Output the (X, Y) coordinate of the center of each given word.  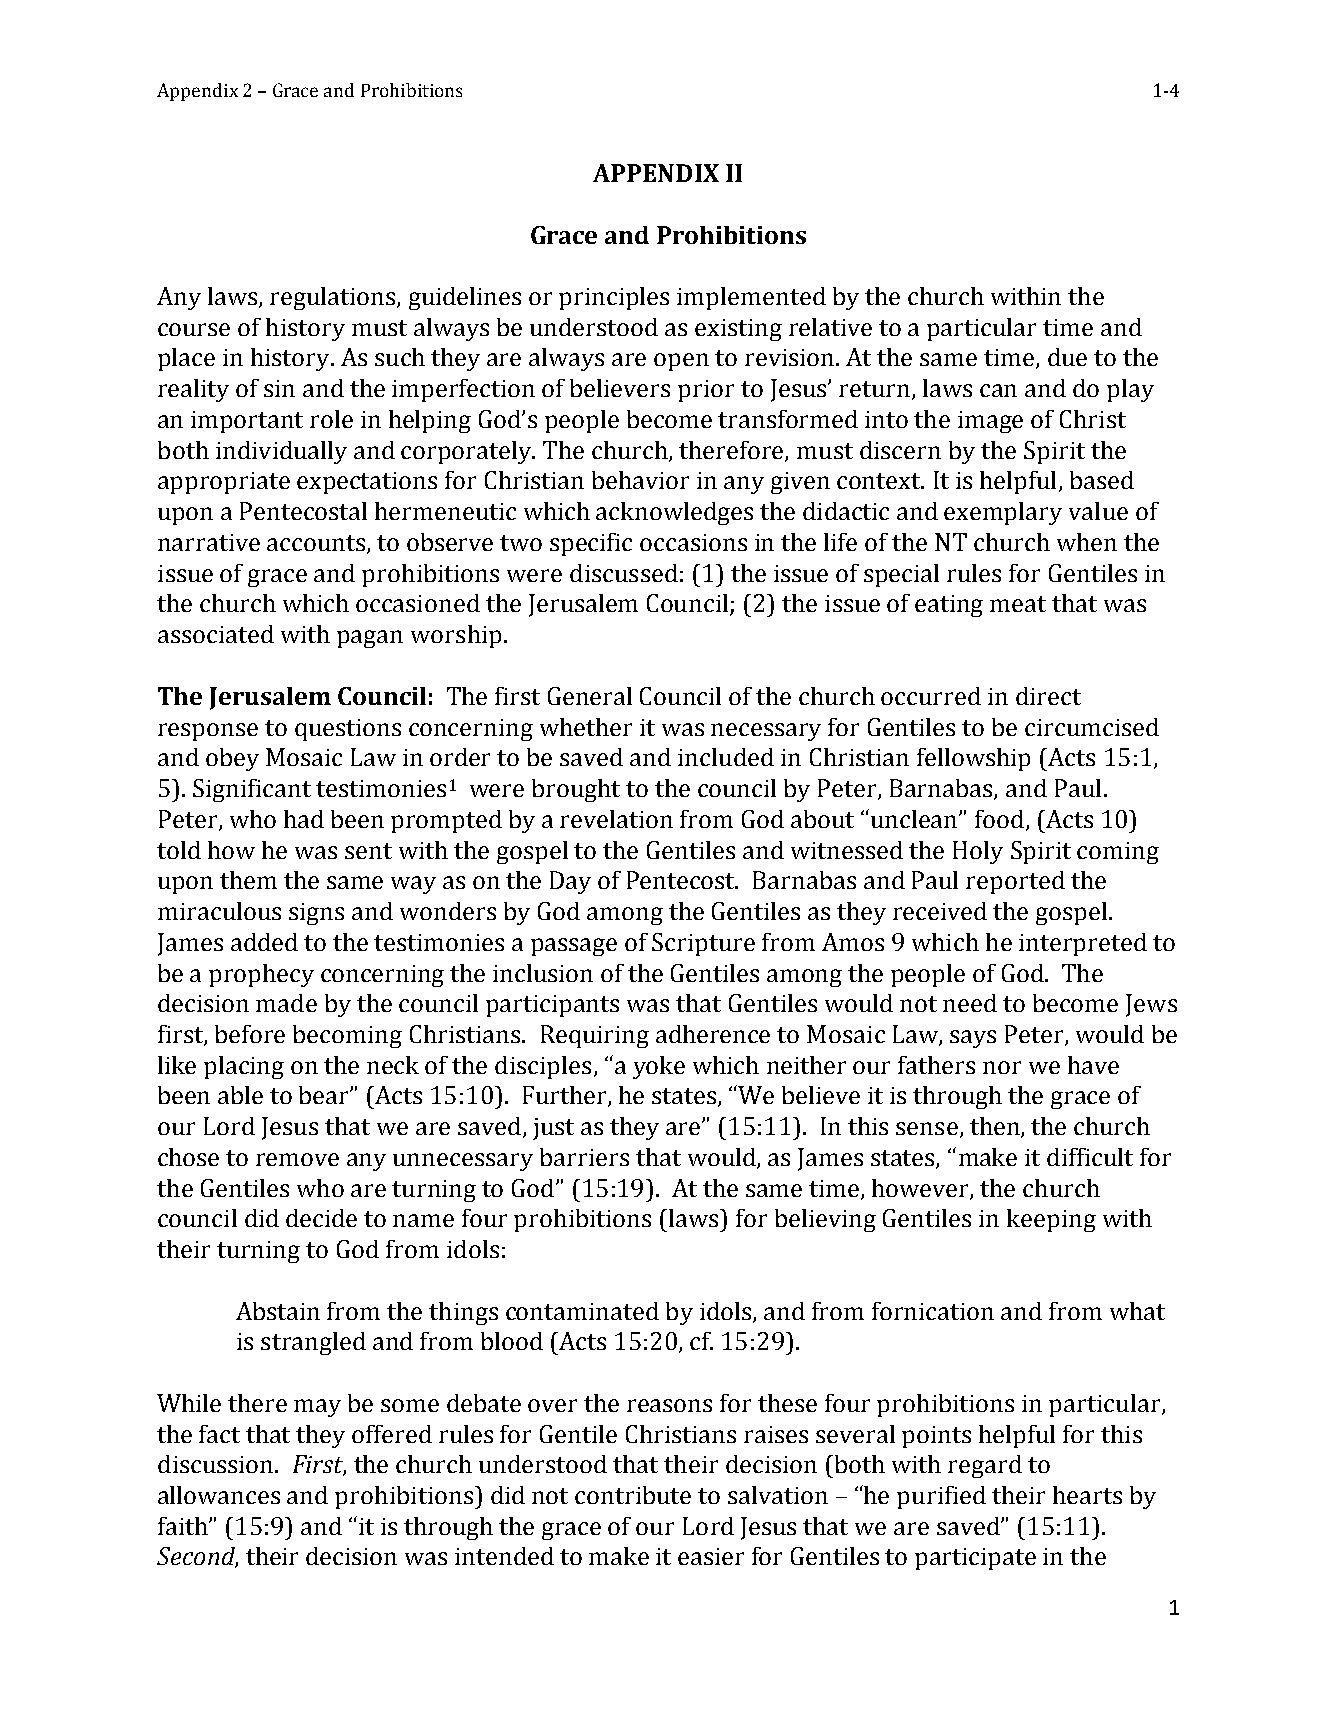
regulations (334, 298)
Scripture (703, 944)
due (1067, 357)
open (681, 362)
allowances (219, 1495)
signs (316, 914)
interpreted (1083, 944)
